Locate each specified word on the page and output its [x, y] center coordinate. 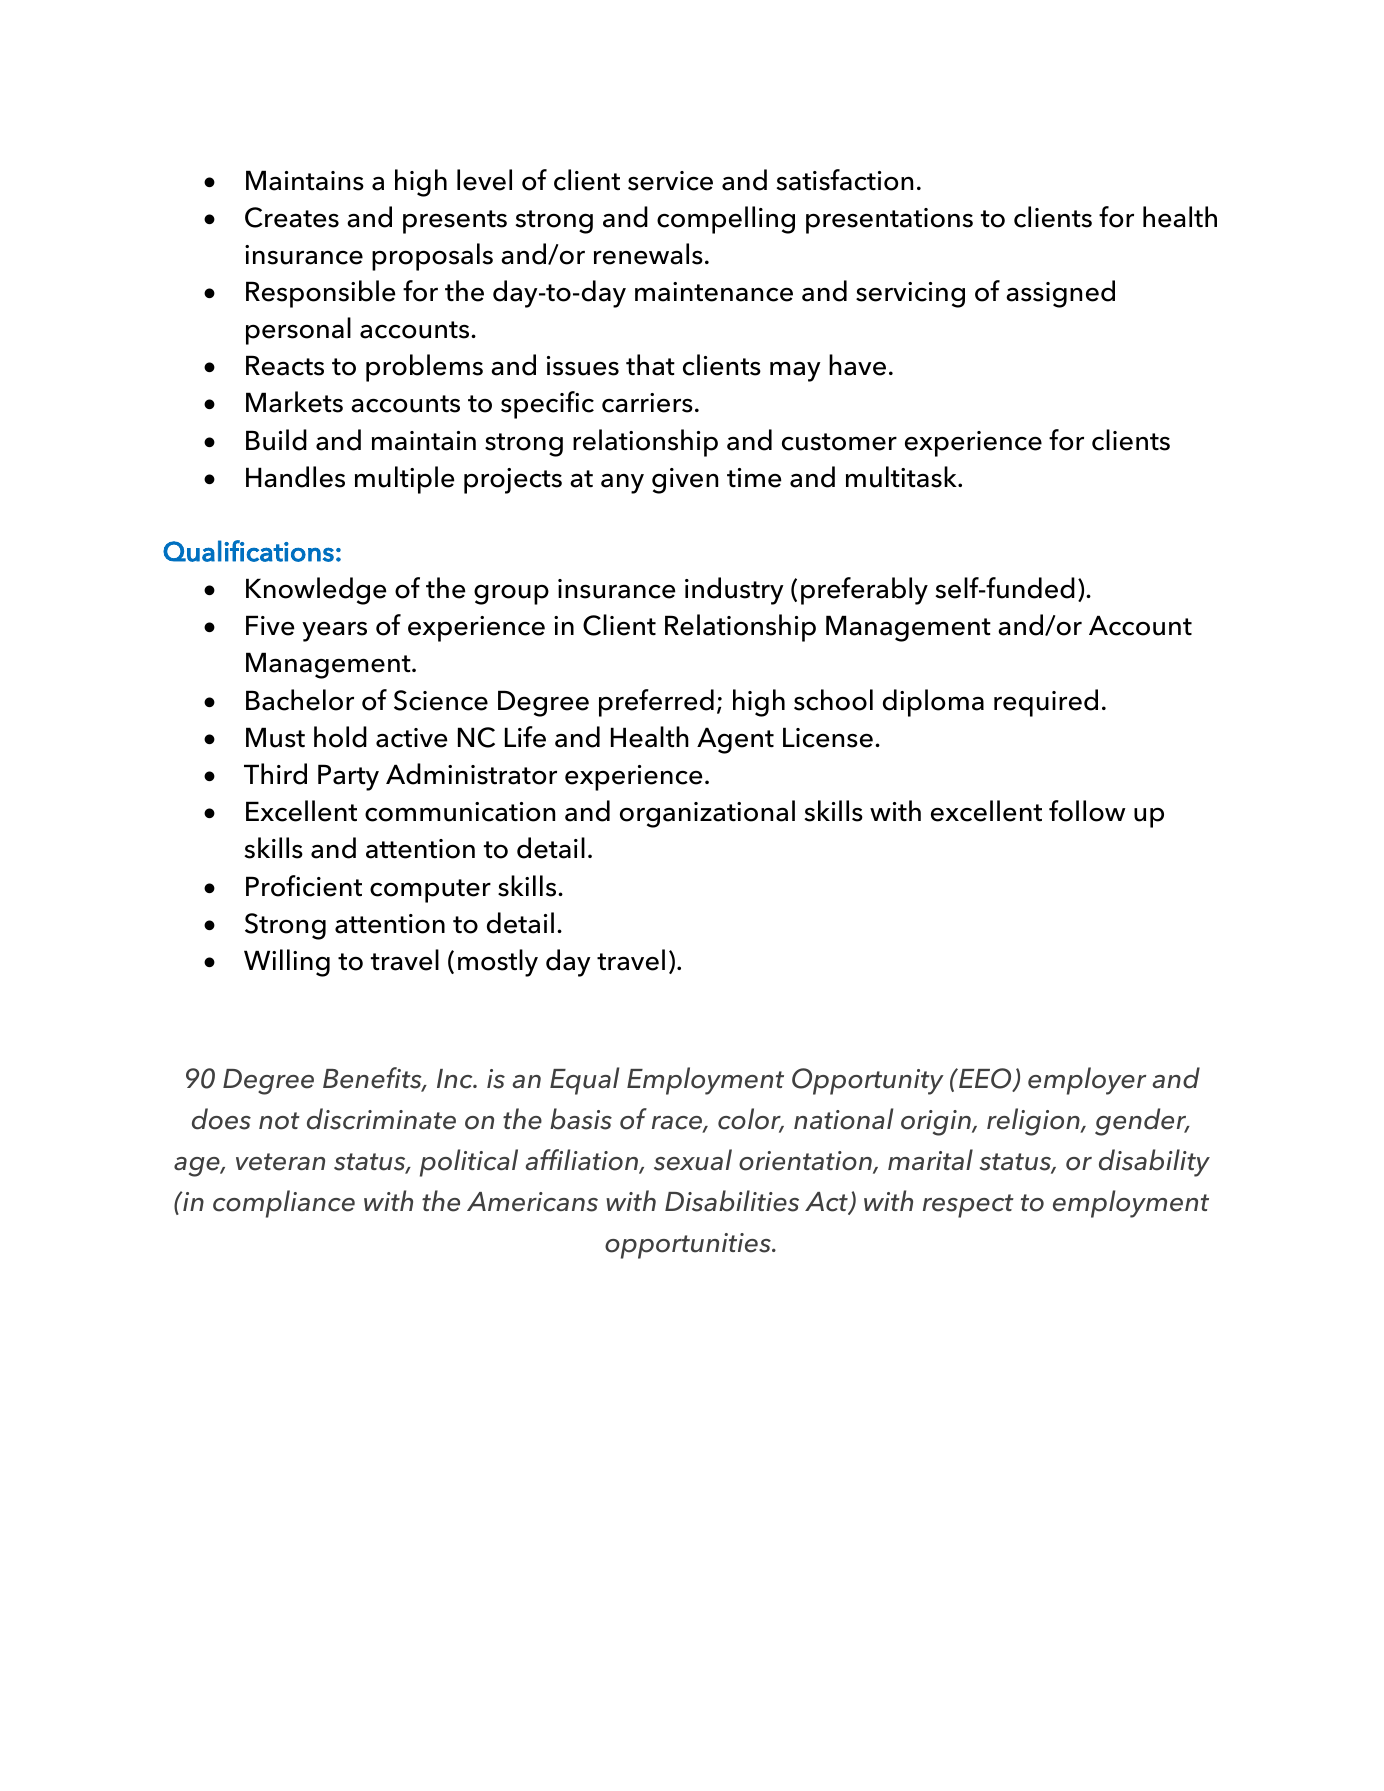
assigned [1060, 294]
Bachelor [300, 700]
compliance [284, 1204]
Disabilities [732, 1201]
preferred [656, 703]
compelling [726, 220]
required [1046, 703]
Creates [292, 217]
